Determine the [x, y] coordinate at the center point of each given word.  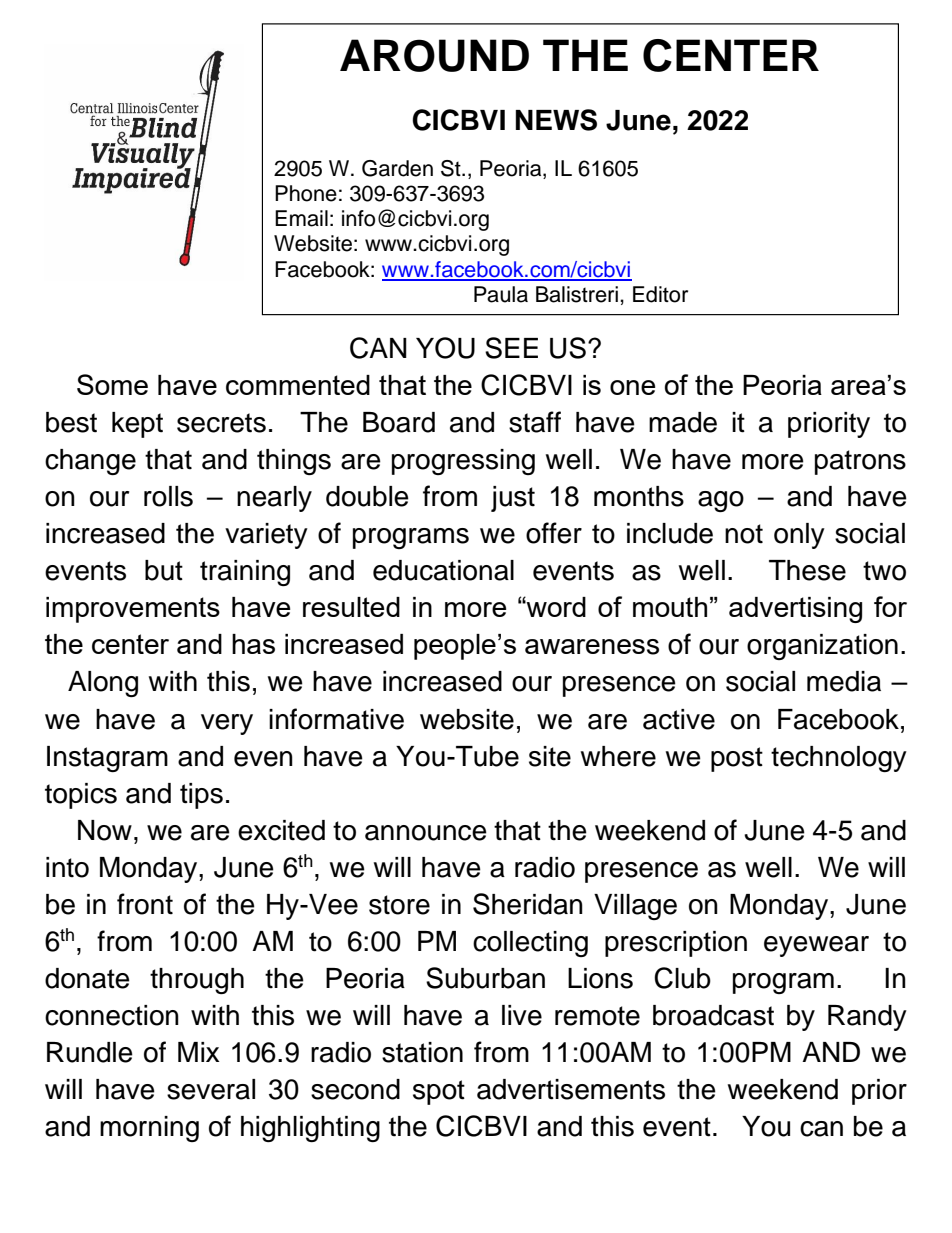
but [164, 570]
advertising [795, 610]
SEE [511, 348]
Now [105, 830]
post [737, 759]
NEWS [556, 120]
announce [426, 833]
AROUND [434, 55]
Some [112, 384]
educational [443, 570]
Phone [306, 193]
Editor [660, 294]
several [211, 1089]
